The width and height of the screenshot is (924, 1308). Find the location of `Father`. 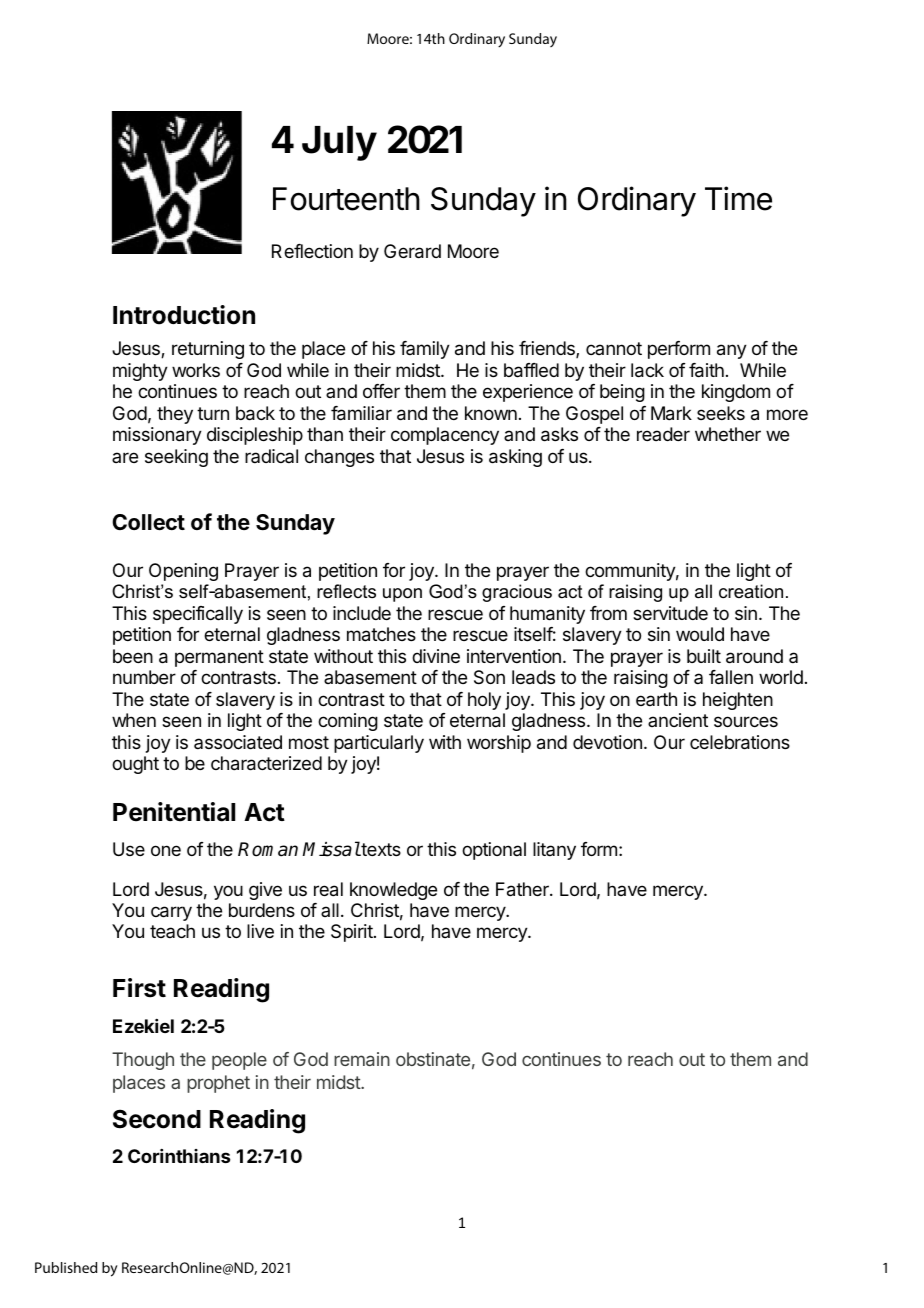

Father is located at coordinates (523, 889).
